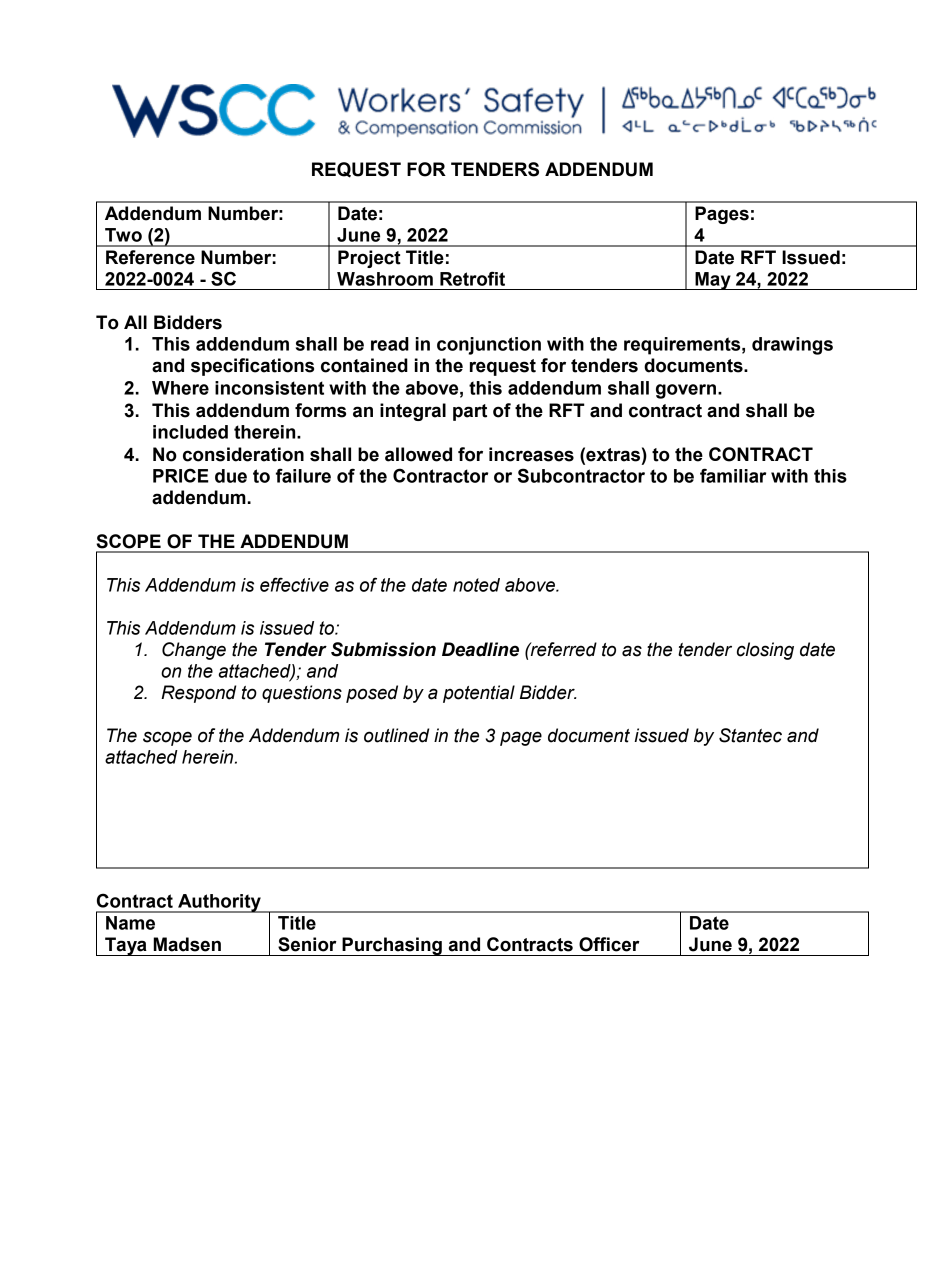 This screenshot has width=952, height=1272. Describe the element at coordinates (765, 651) in the screenshot. I see `closing` at that location.
